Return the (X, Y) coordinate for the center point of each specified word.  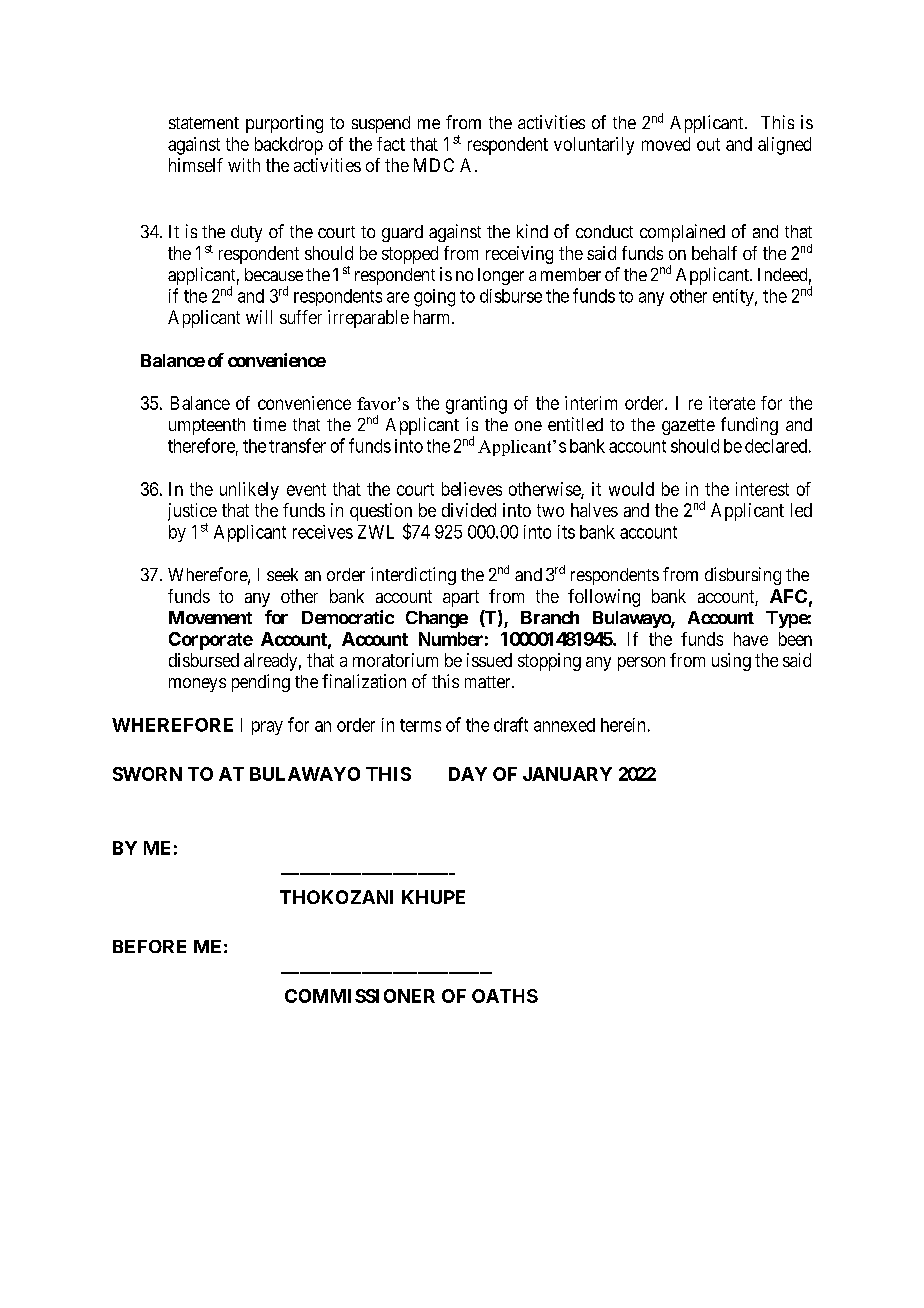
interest (762, 489)
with (244, 165)
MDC (434, 165)
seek (282, 574)
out (708, 144)
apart (461, 598)
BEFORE (149, 946)
